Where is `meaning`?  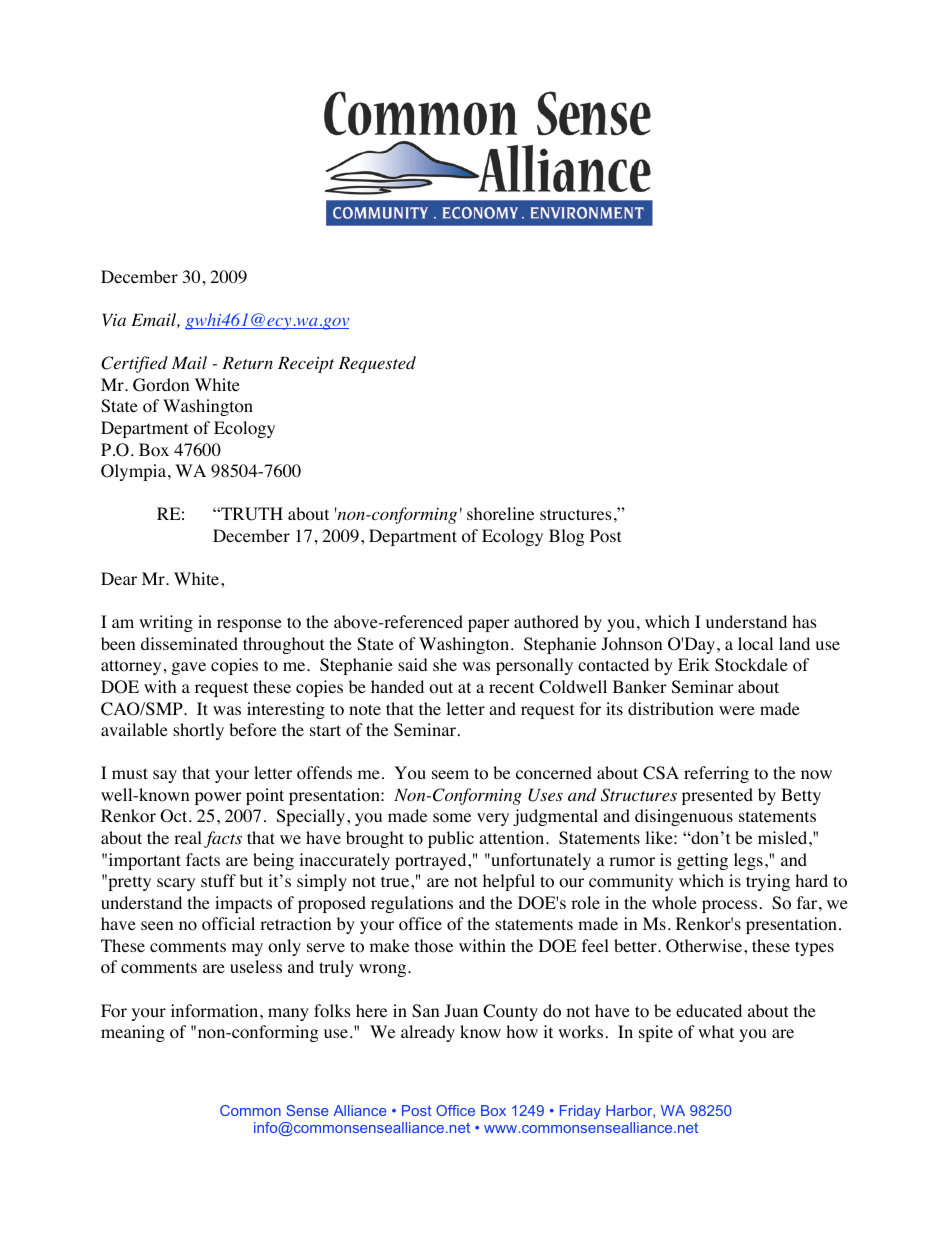 meaning is located at coordinates (133, 1033).
